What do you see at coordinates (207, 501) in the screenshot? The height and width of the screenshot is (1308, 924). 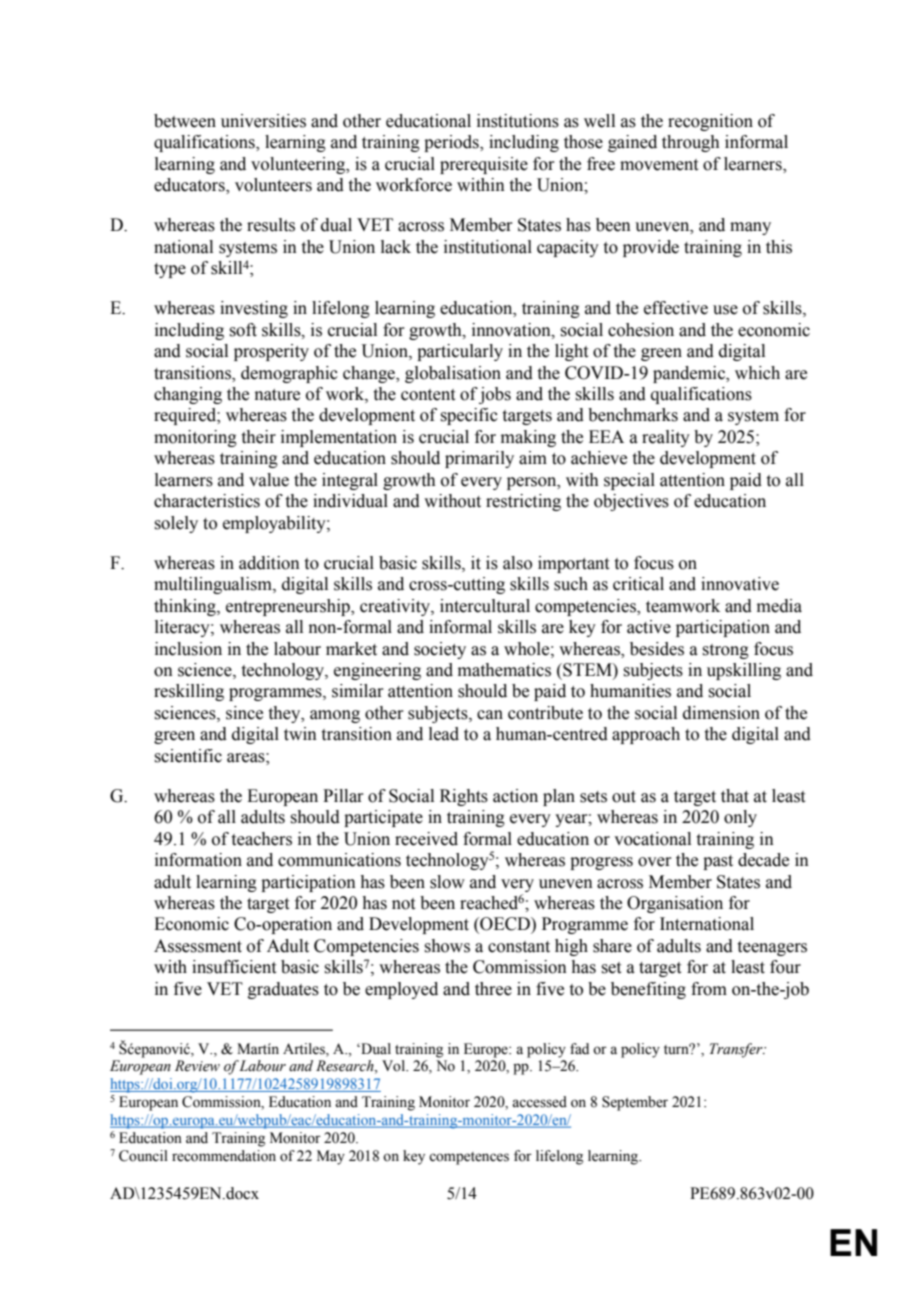 I see `characteristics` at bounding box center [207, 501].
